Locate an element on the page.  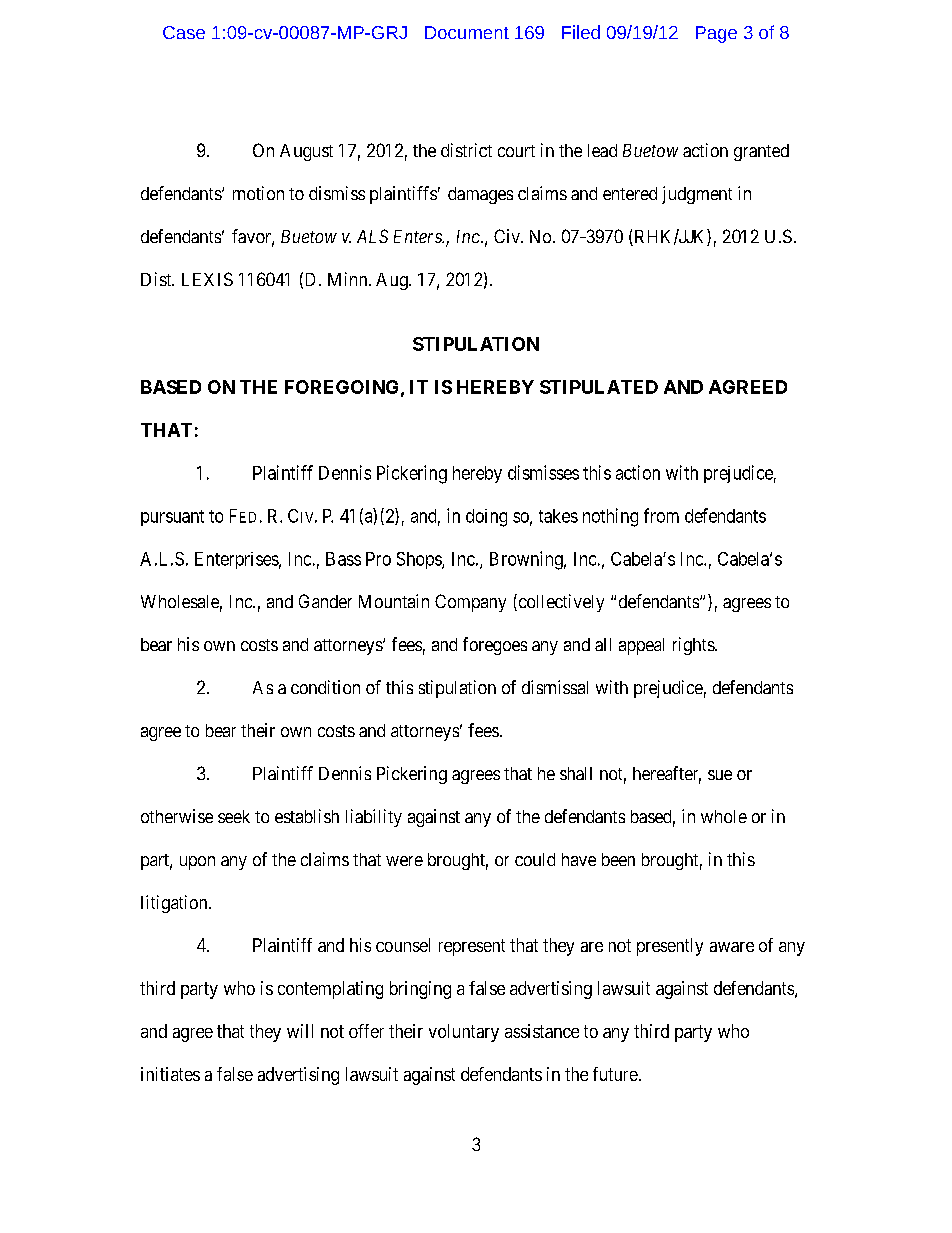
pursuant is located at coordinates (172, 518).
